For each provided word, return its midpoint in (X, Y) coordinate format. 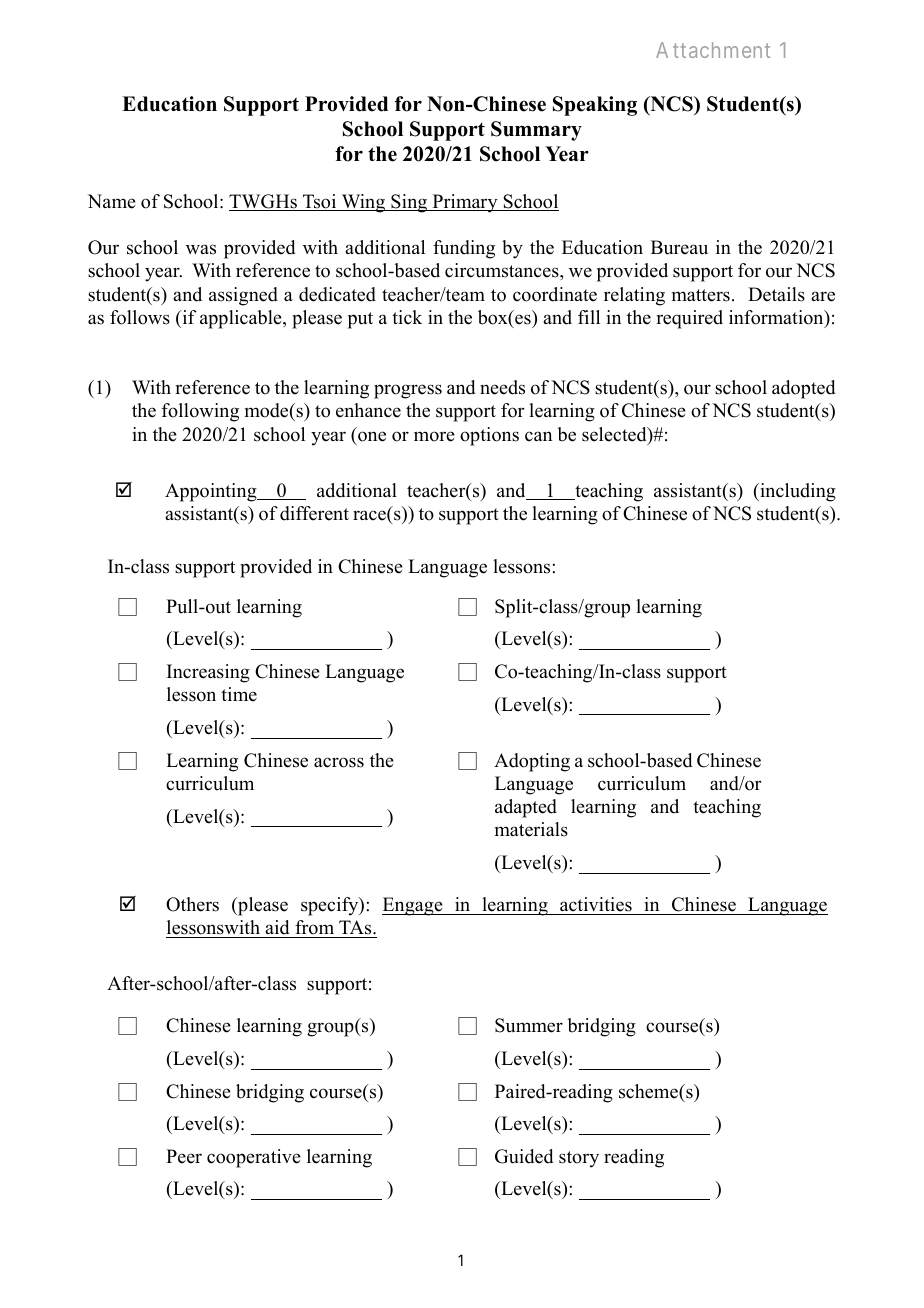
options (489, 436)
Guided (524, 1156)
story (579, 1159)
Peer (184, 1156)
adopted (803, 389)
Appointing (212, 492)
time (239, 694)
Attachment (713, 50)
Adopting (532, 762)
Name (112, 201)
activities (596, 904)
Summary (536, 131)
